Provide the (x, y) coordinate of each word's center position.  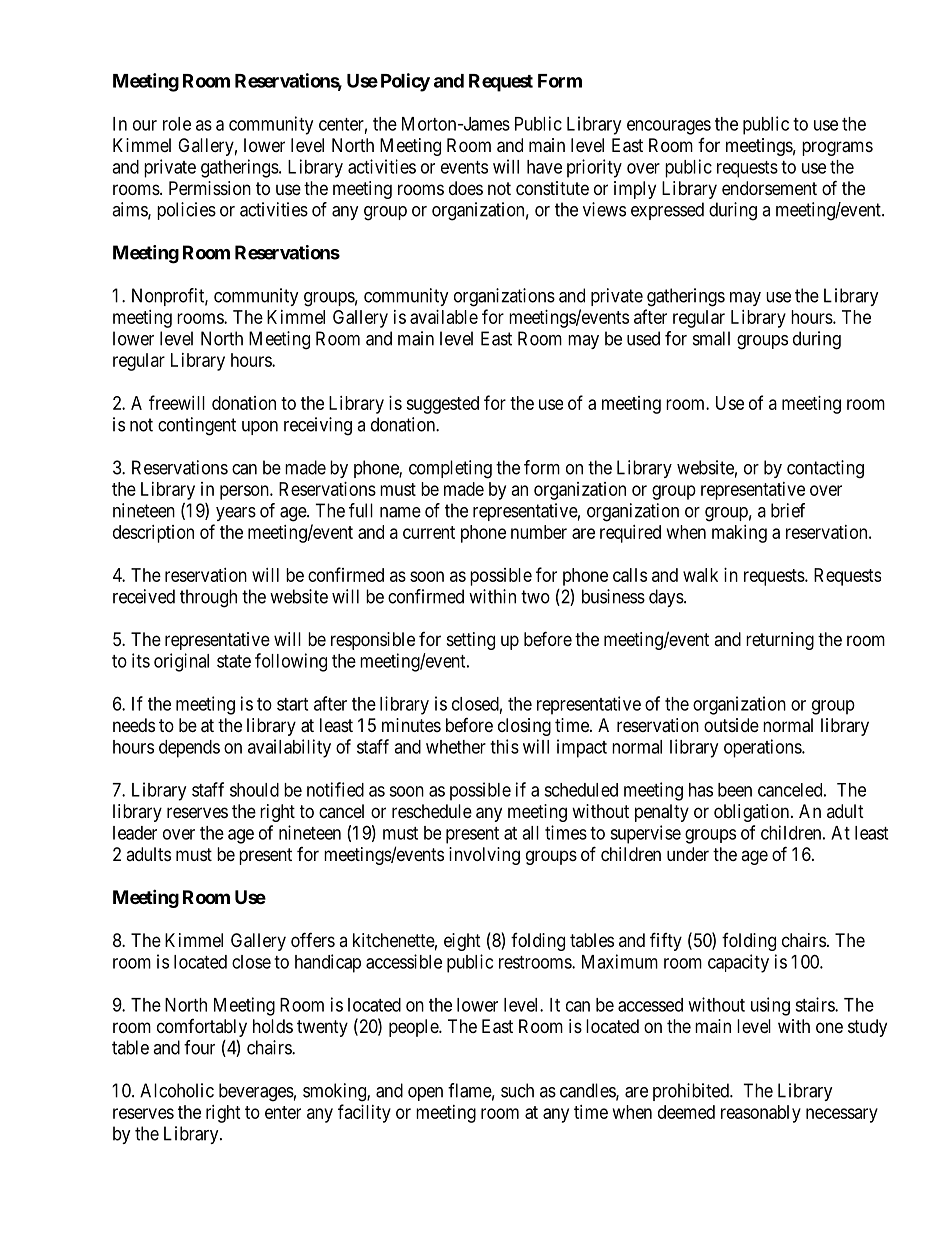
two (535, 597)
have (544, 167)
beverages (256, 1092)
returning (780, 641)
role (177, 124)
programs (837, 148)
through (208, 598)
